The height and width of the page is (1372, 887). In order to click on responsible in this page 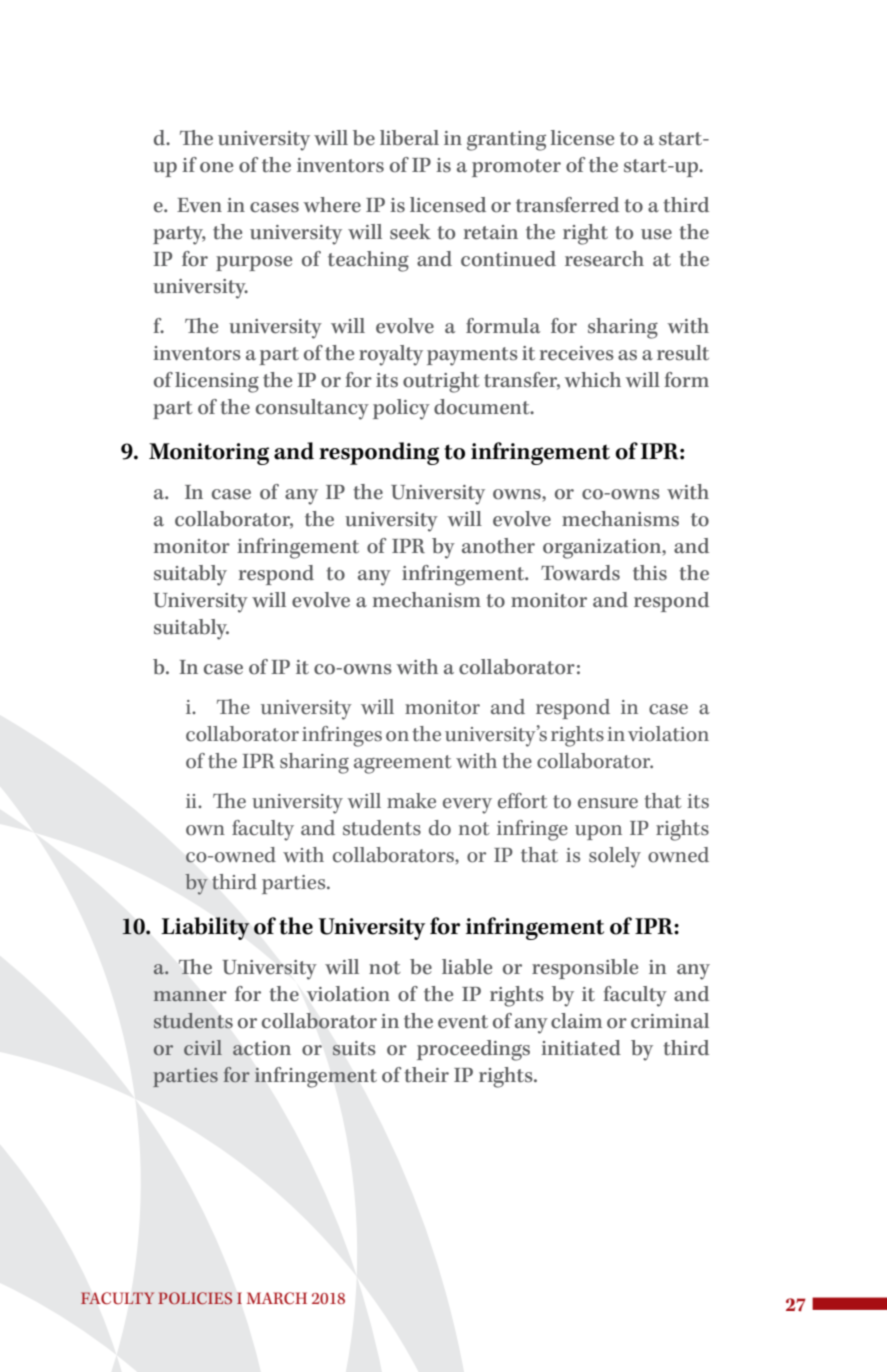, I will do `click(585, 969)`.
